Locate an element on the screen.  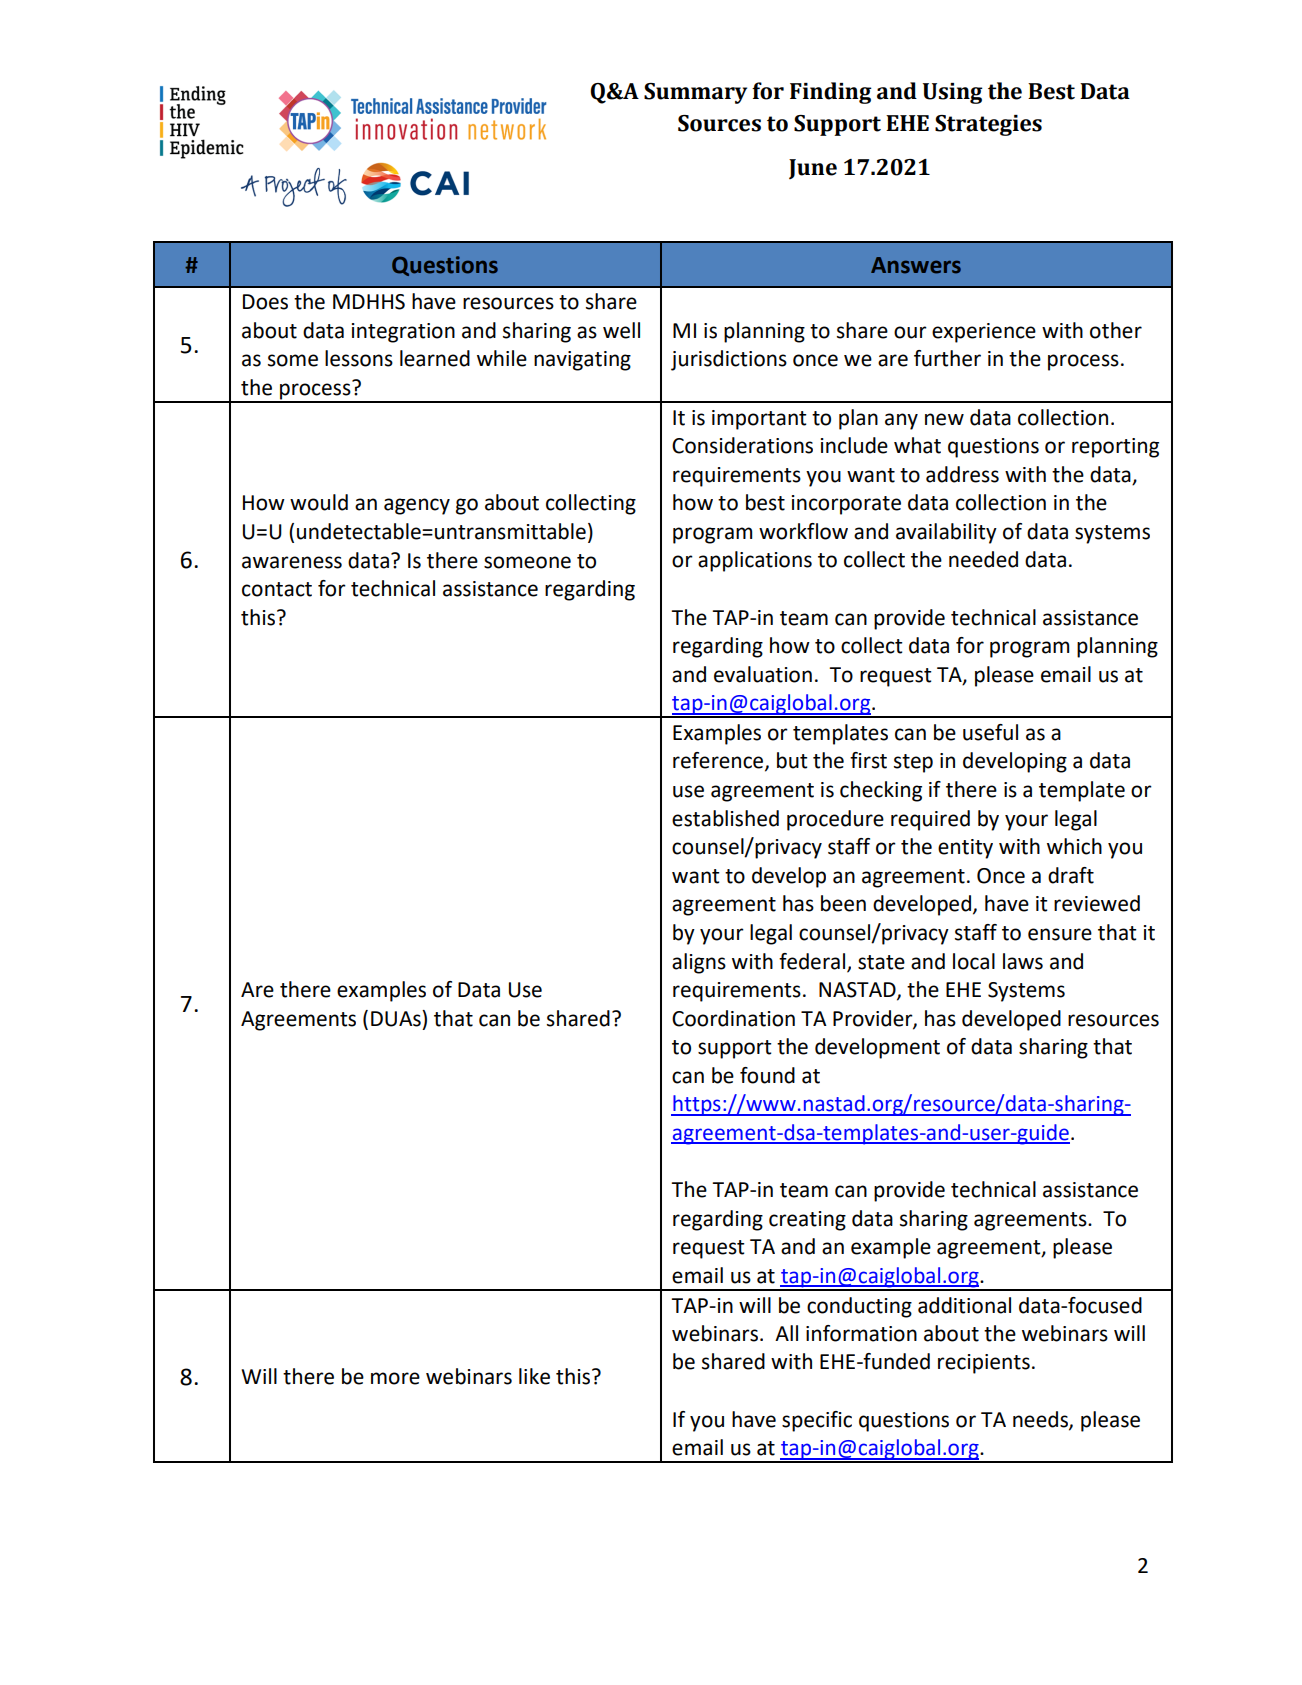
Does is located at coordinates (265, 302).
